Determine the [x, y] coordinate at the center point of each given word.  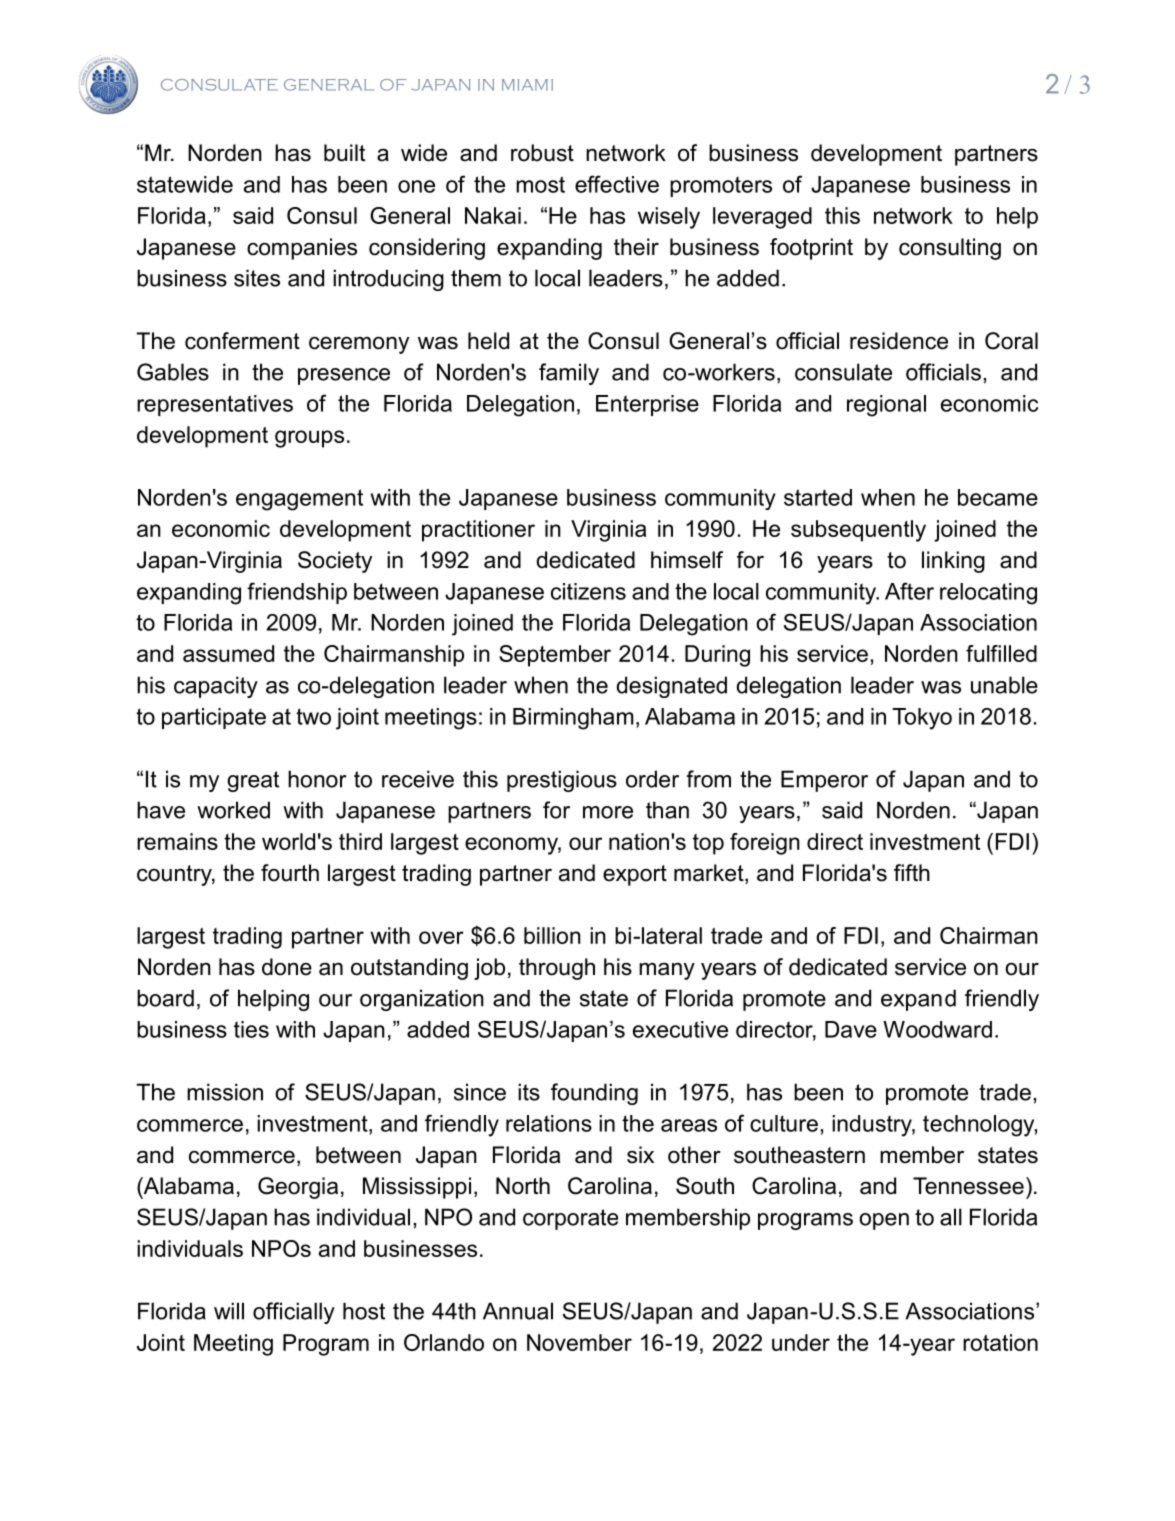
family [569, 374]
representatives [215, 405]
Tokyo [922, 719]
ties [251, 1029]
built [344, 153]
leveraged [762, 218]
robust [542, 153]
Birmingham [573, 719]
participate [214, 718]
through [557, 969]
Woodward [937, 1029]
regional [886, 406]
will [229, 1311]
